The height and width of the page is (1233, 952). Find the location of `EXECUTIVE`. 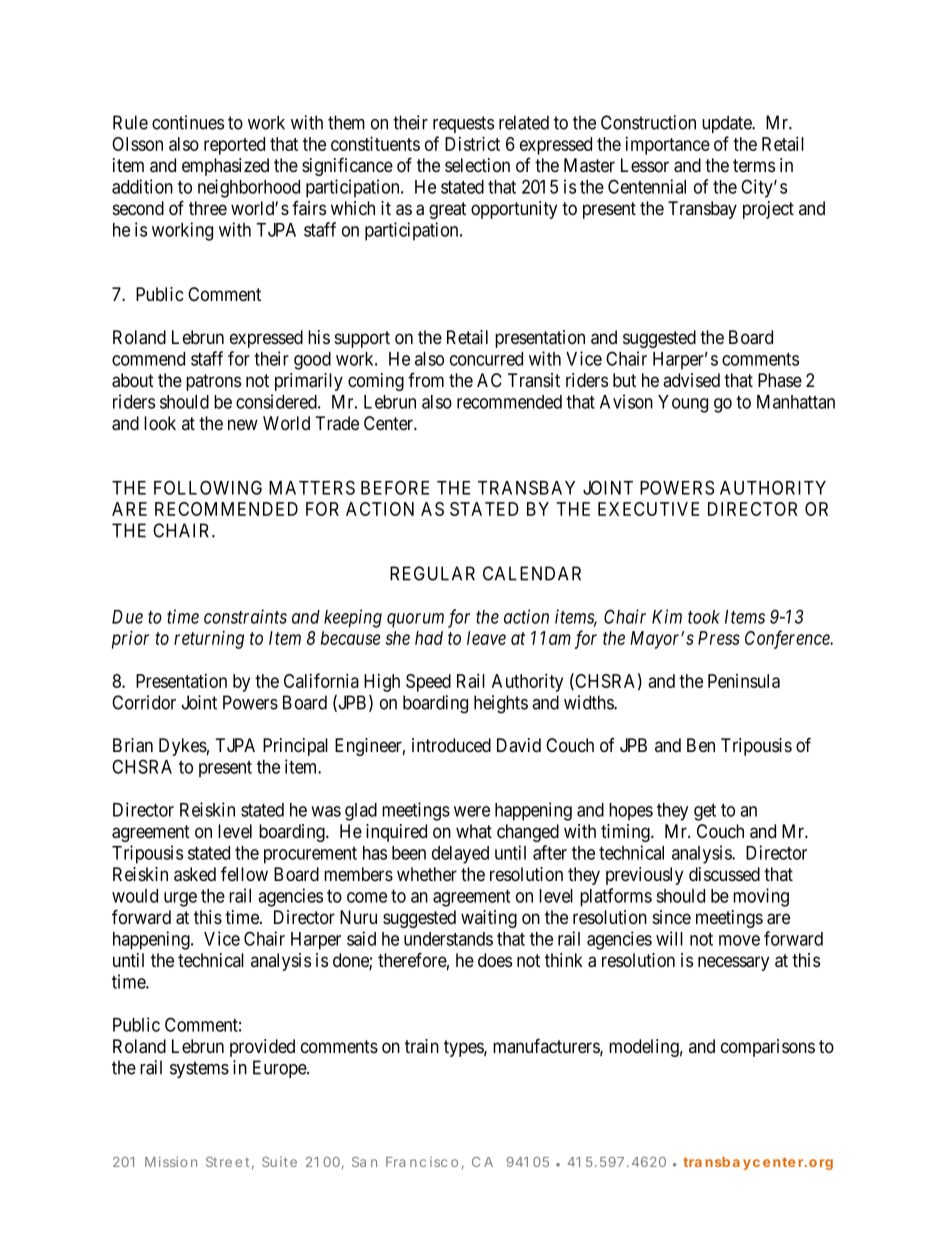

EXECUTIVE is located at coordinates (648, 509).
